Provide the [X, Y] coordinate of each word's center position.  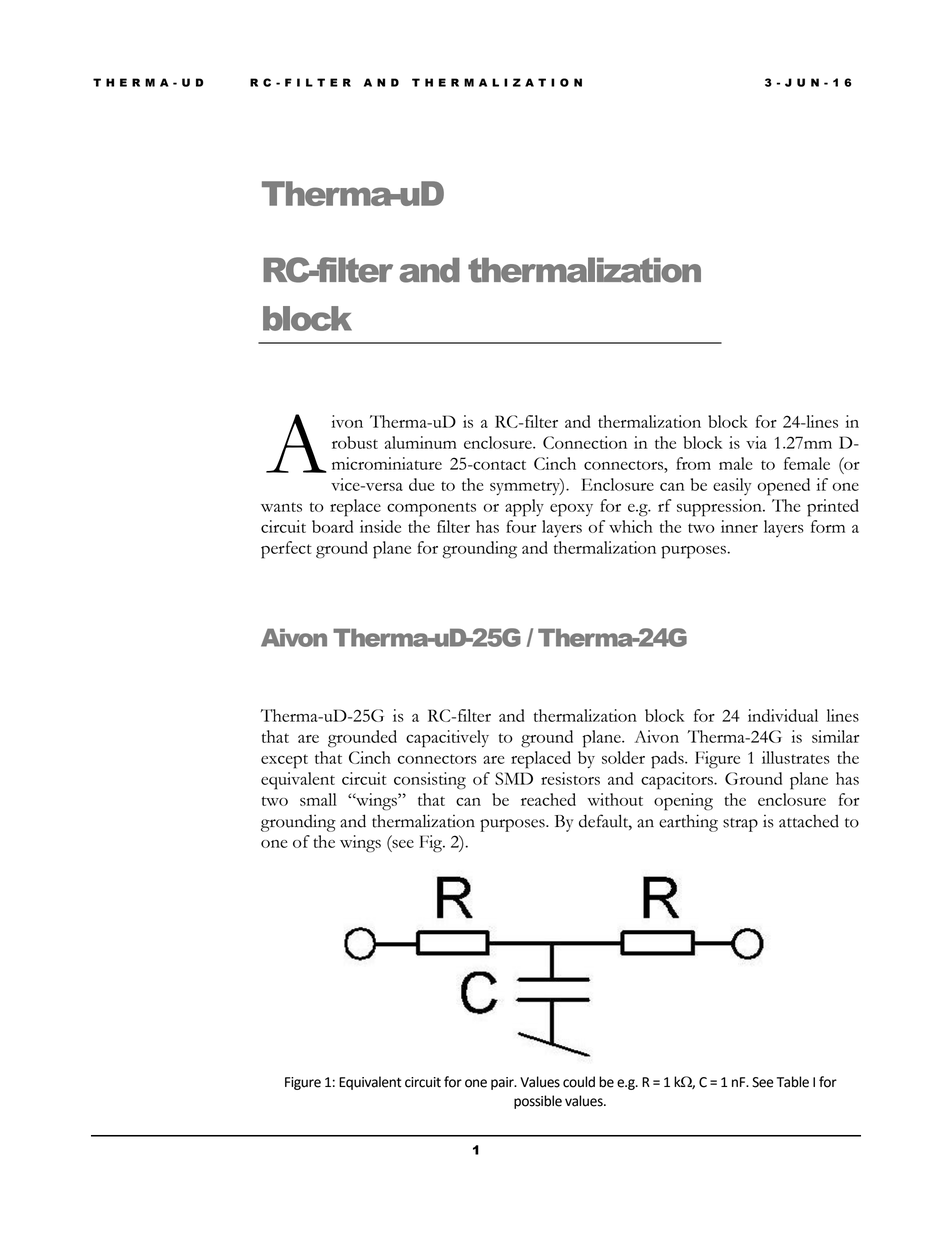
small [318, 799]
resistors [570, 778]
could [579, 1082]
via [756, 442]
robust [355, 442]
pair [503, 1083]
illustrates [796, 757]
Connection [585, 442]
